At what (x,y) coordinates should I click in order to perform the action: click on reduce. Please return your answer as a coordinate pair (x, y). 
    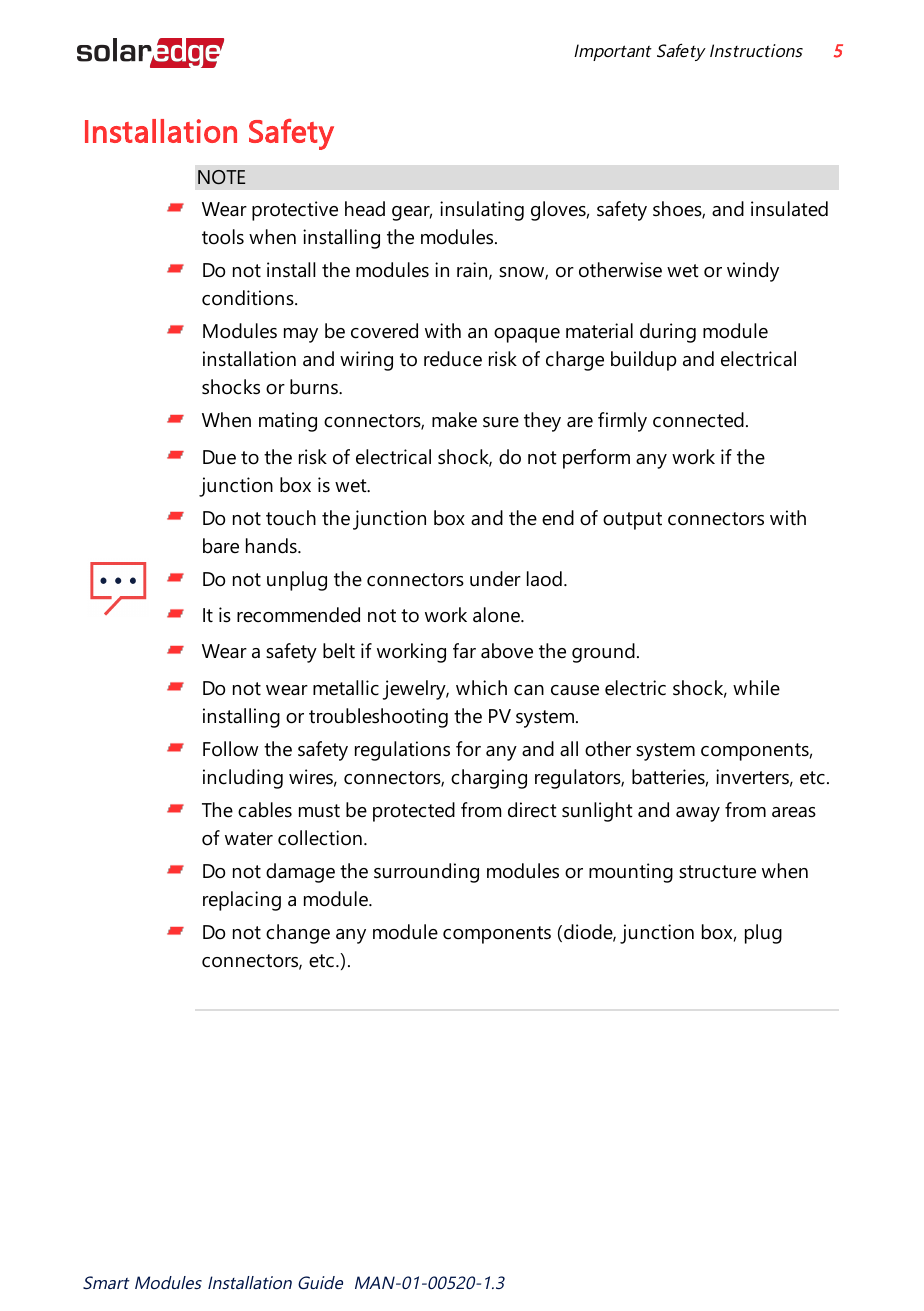
    Looking at the image, I should click on (453, 359).
